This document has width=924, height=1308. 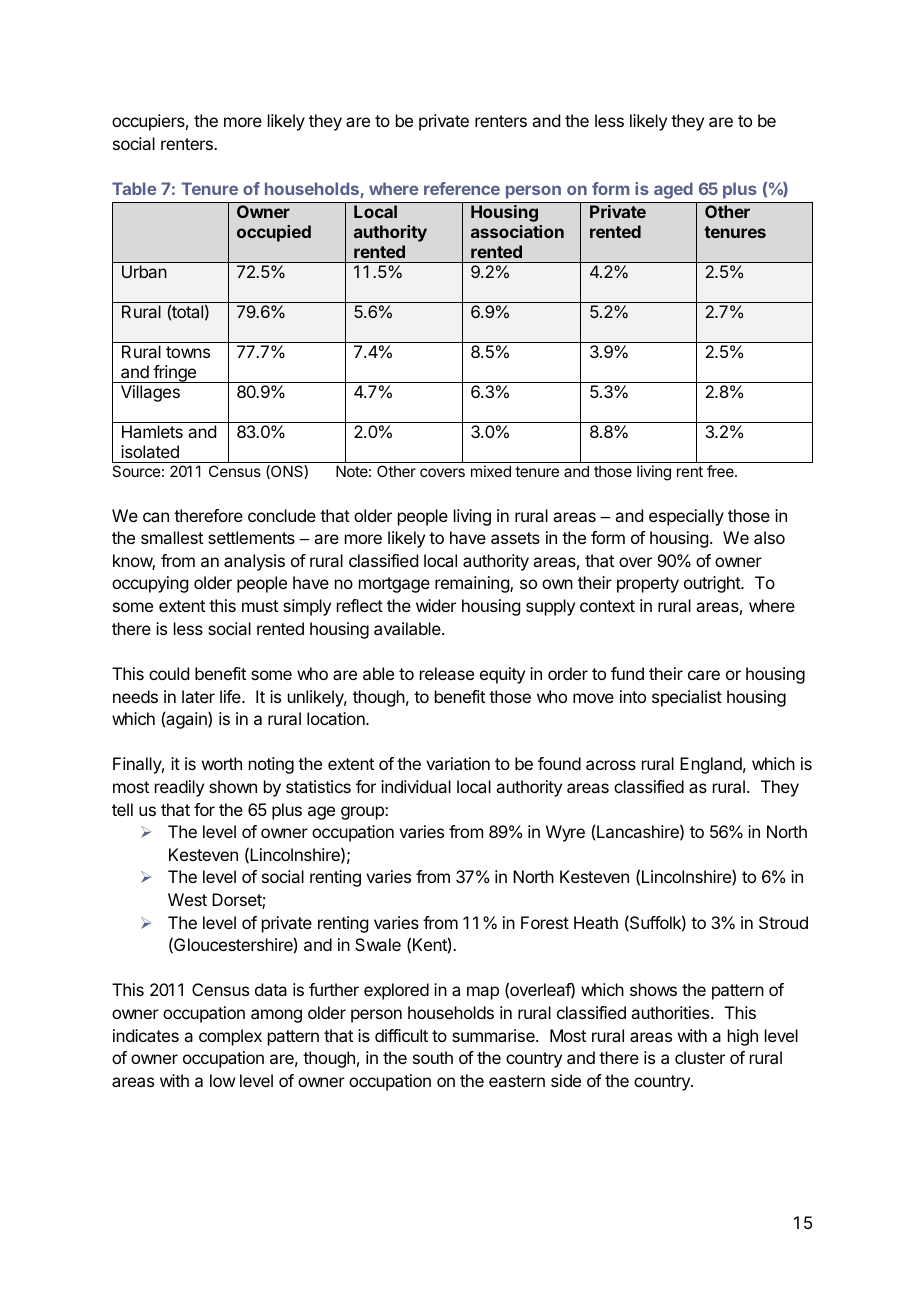 What do you see at coordinates (673, 190) in the document?
I see `aged` at bounding box center [673, 190].
